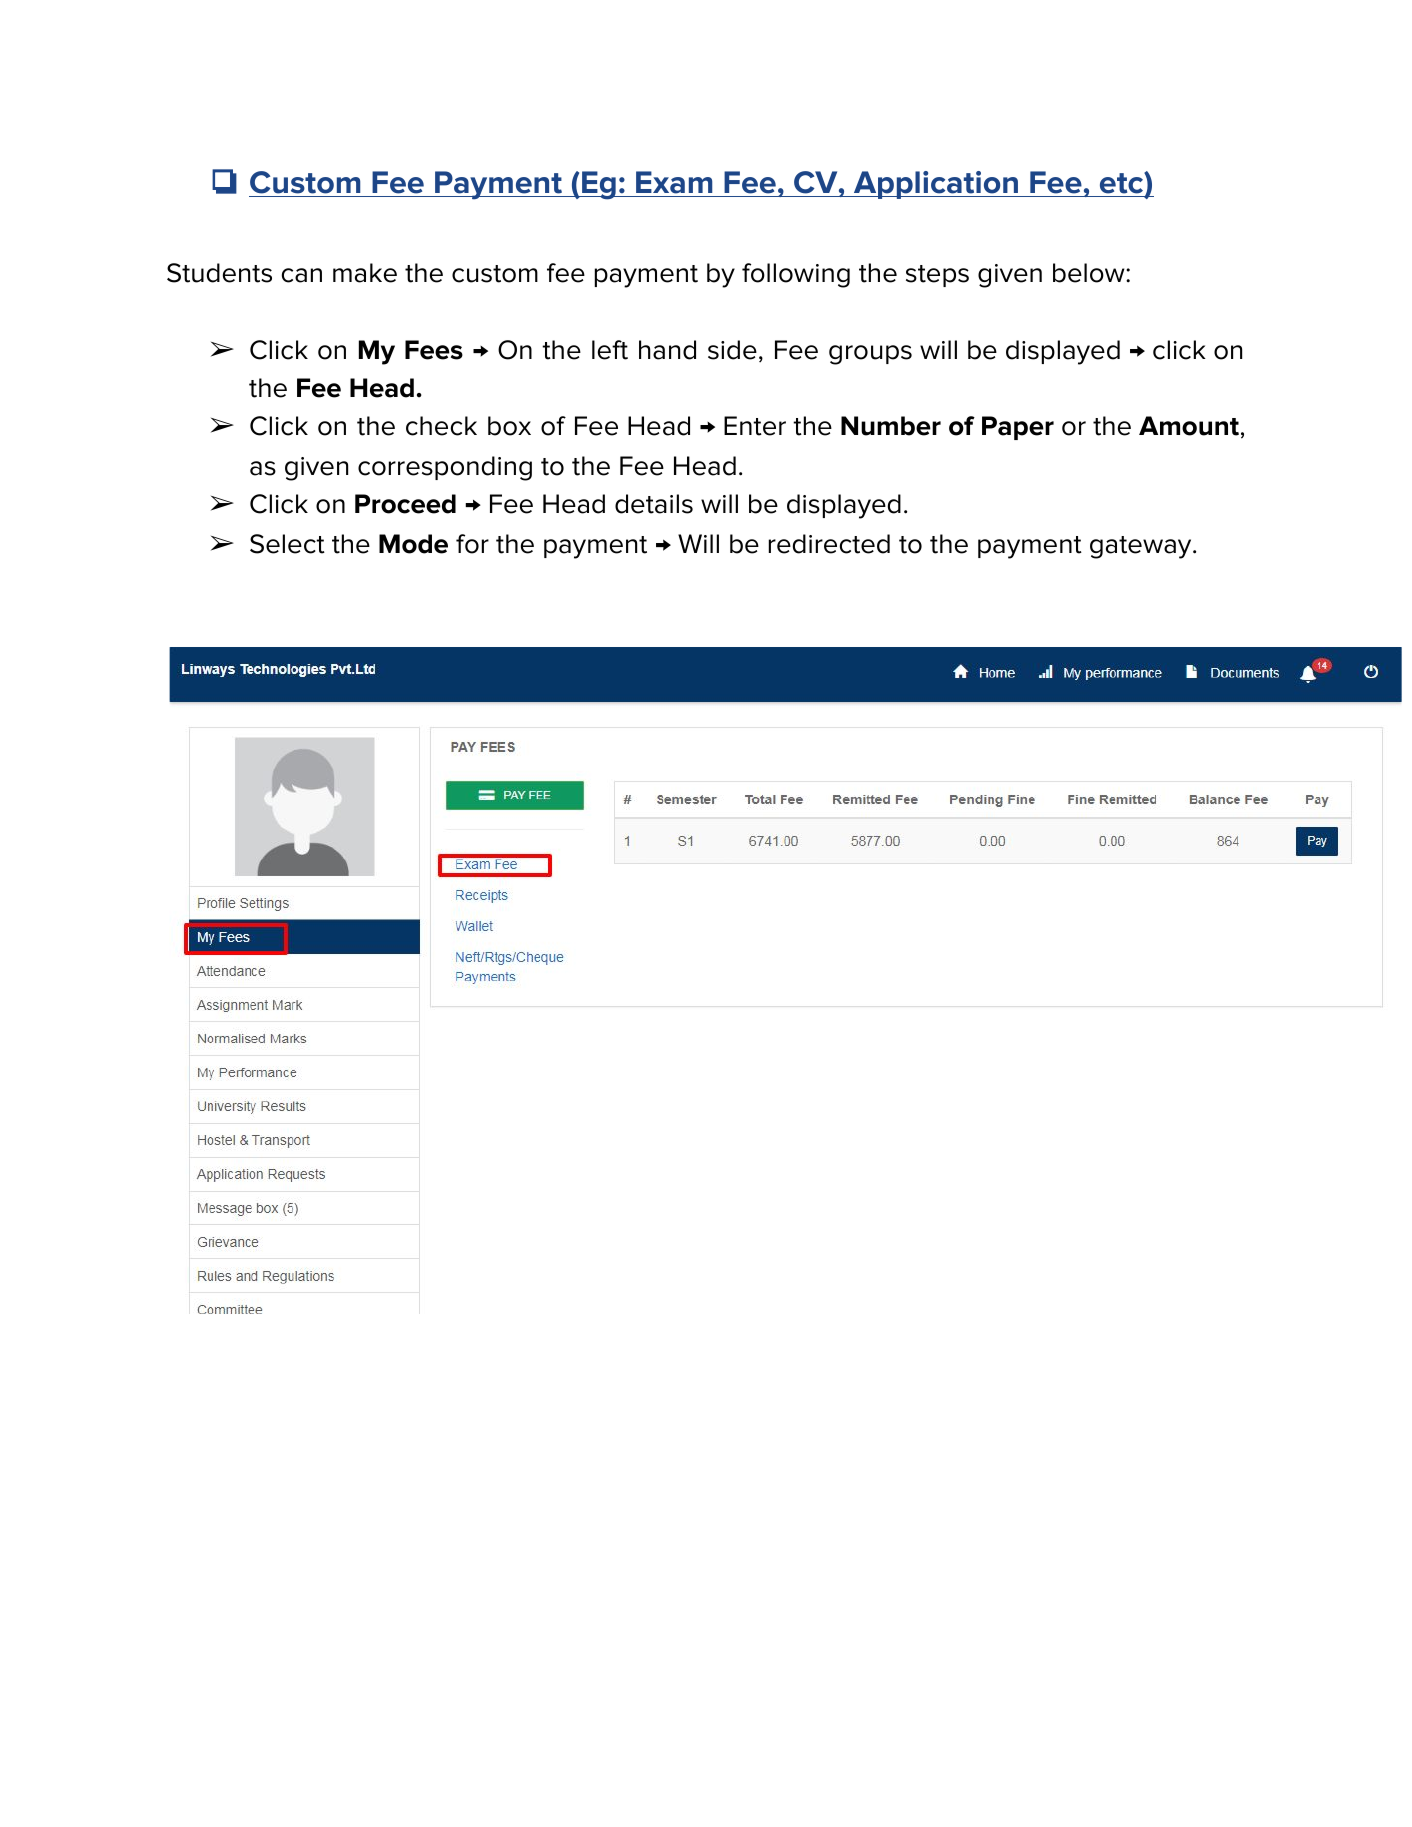 The width and height of the image is (1412, 1827). I want to click on redirected, so click(829, 544).
